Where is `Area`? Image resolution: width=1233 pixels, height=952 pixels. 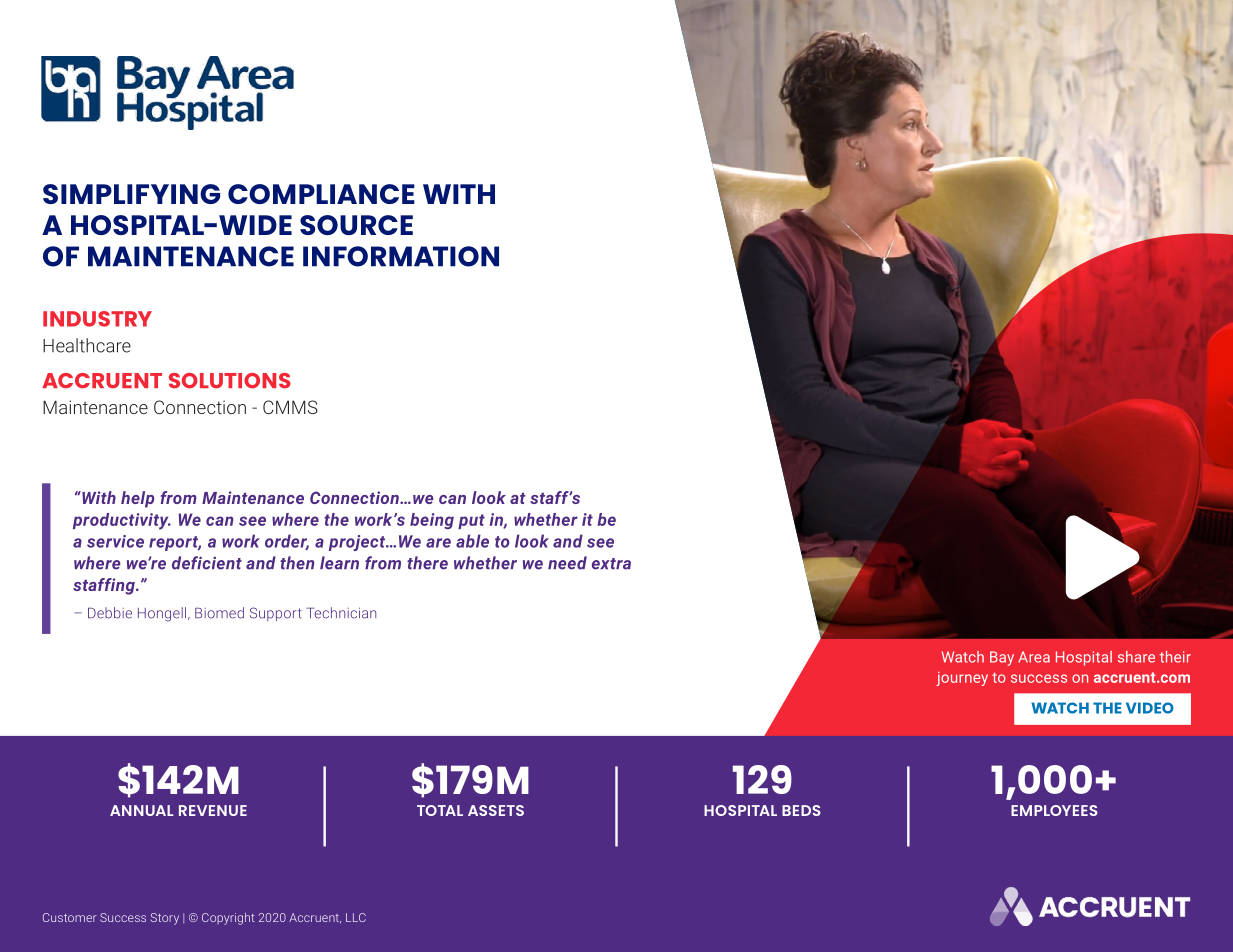 Area is located at coordinates (1034, 657).
